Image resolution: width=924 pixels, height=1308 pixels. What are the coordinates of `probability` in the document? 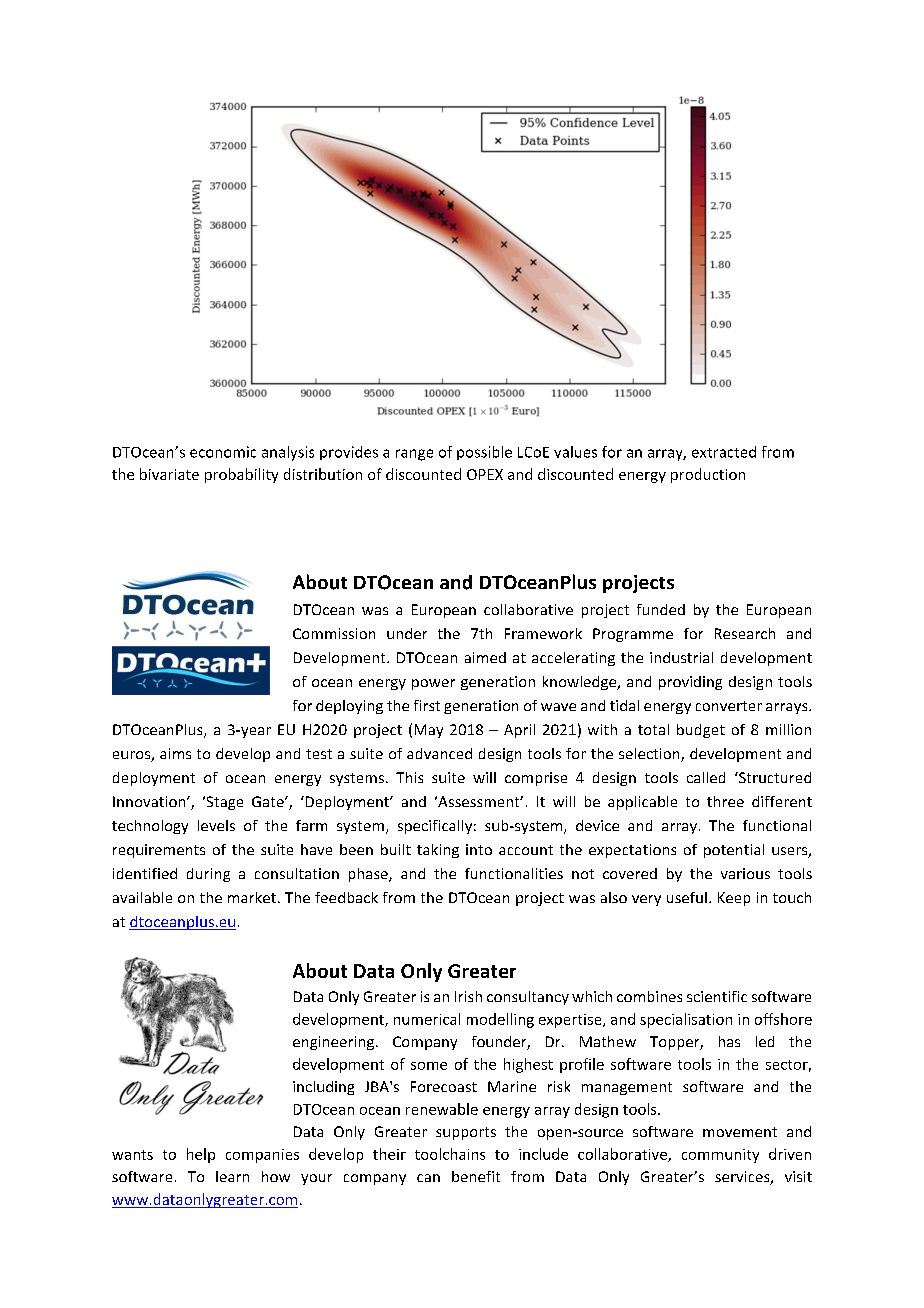 It's located at (241, 475).
